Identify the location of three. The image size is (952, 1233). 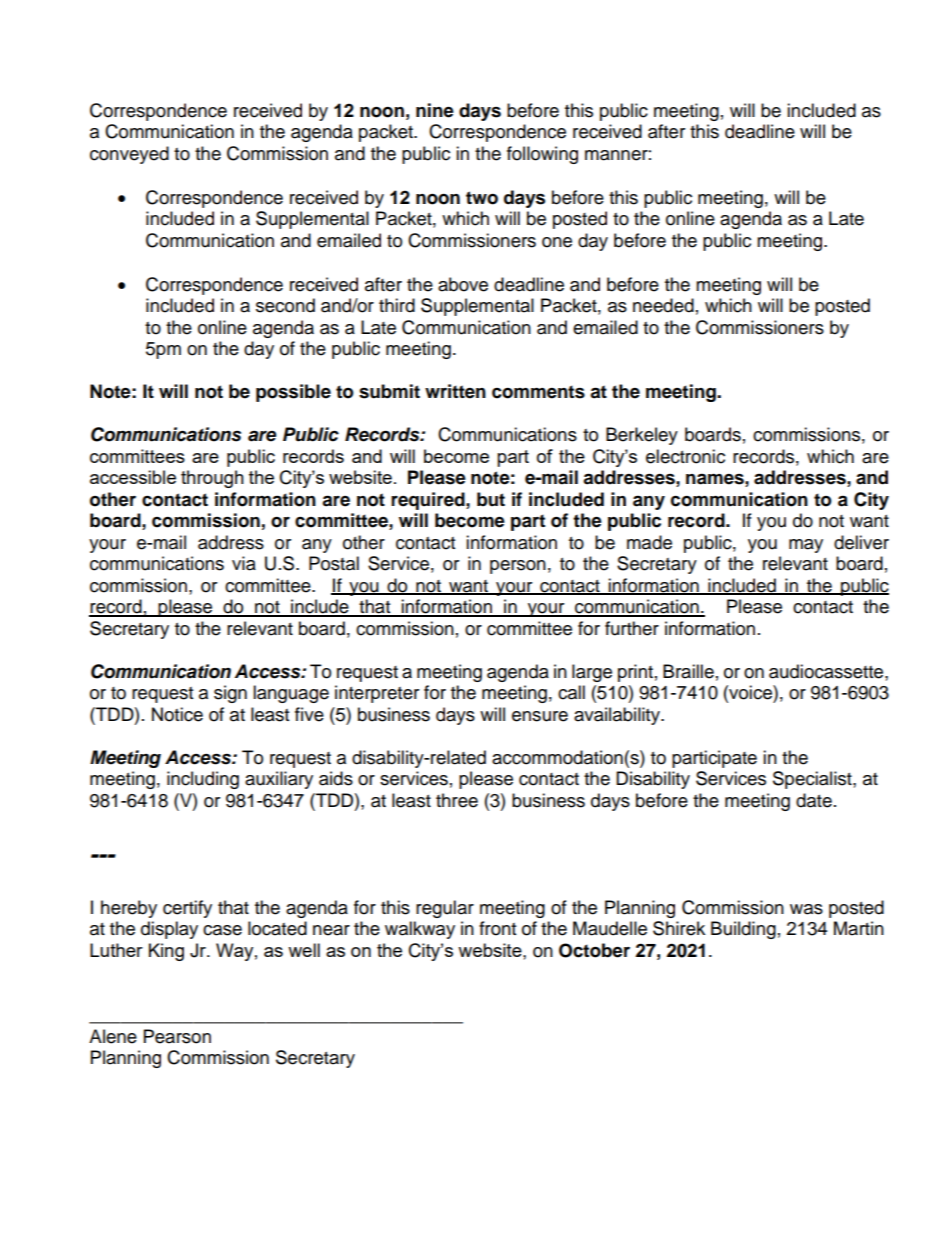
(457, 800).
